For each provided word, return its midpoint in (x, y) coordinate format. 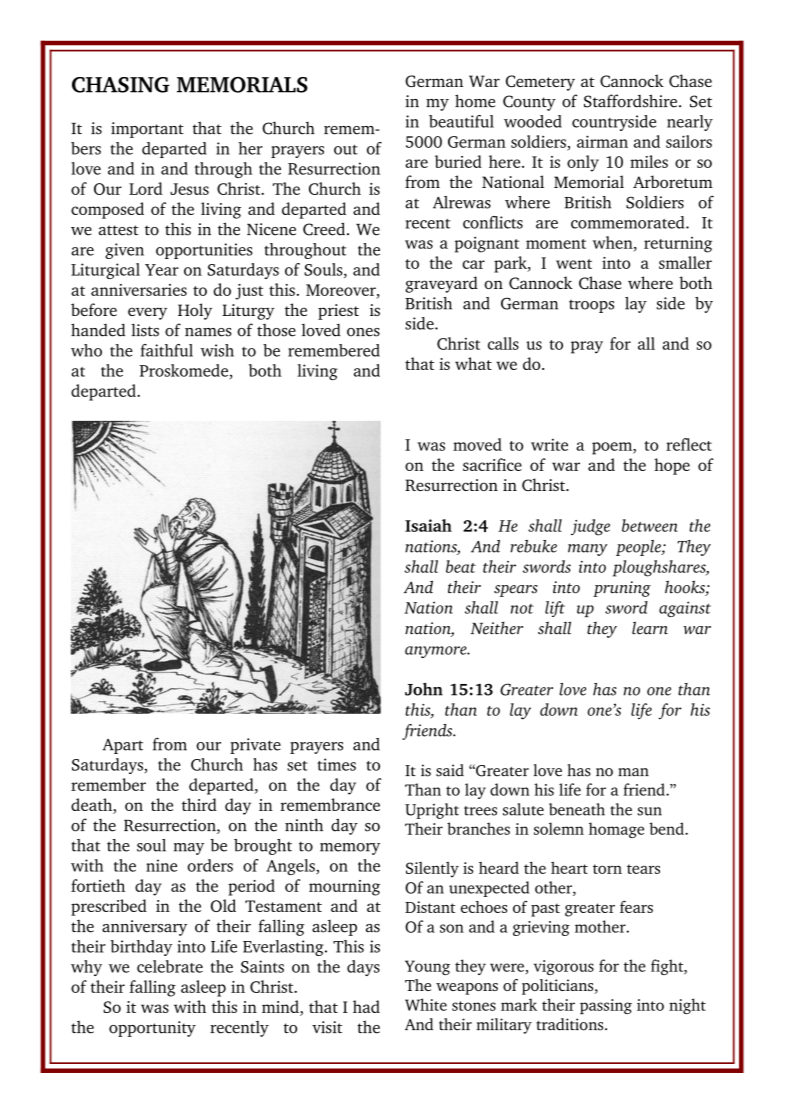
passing (606, 1006)
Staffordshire (630, 101)
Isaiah (428, 525)
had (366, 1006)
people (639, 548)
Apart (123, 746)
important (147, 130)
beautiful (461, 121)
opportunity (152, 1029)
